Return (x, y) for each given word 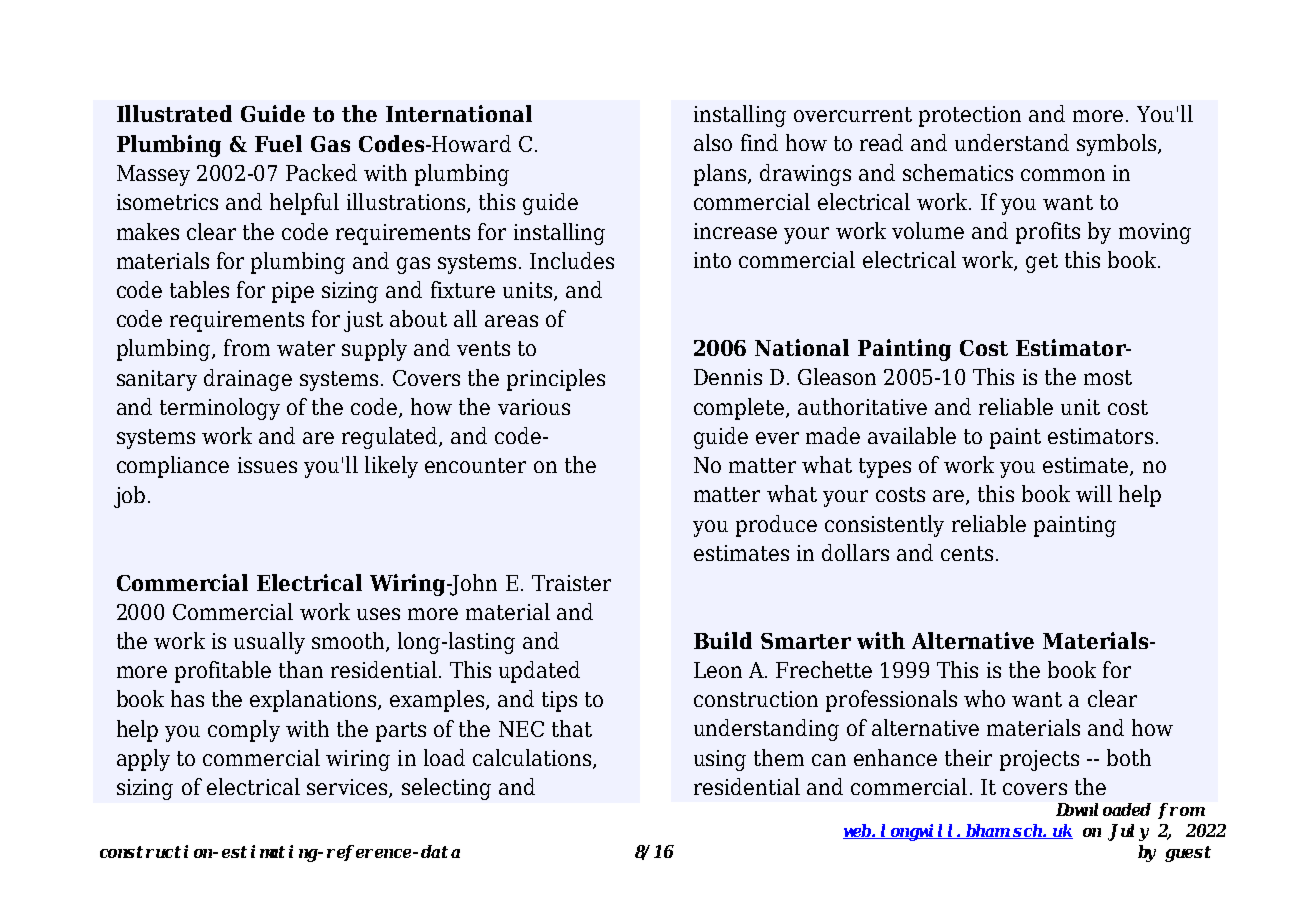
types (885, 468)
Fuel (278, 143)
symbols (1118, 145)
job (129, 497)
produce (776, 526)
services (348, 788)
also (713, 142)
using (720, 760)
